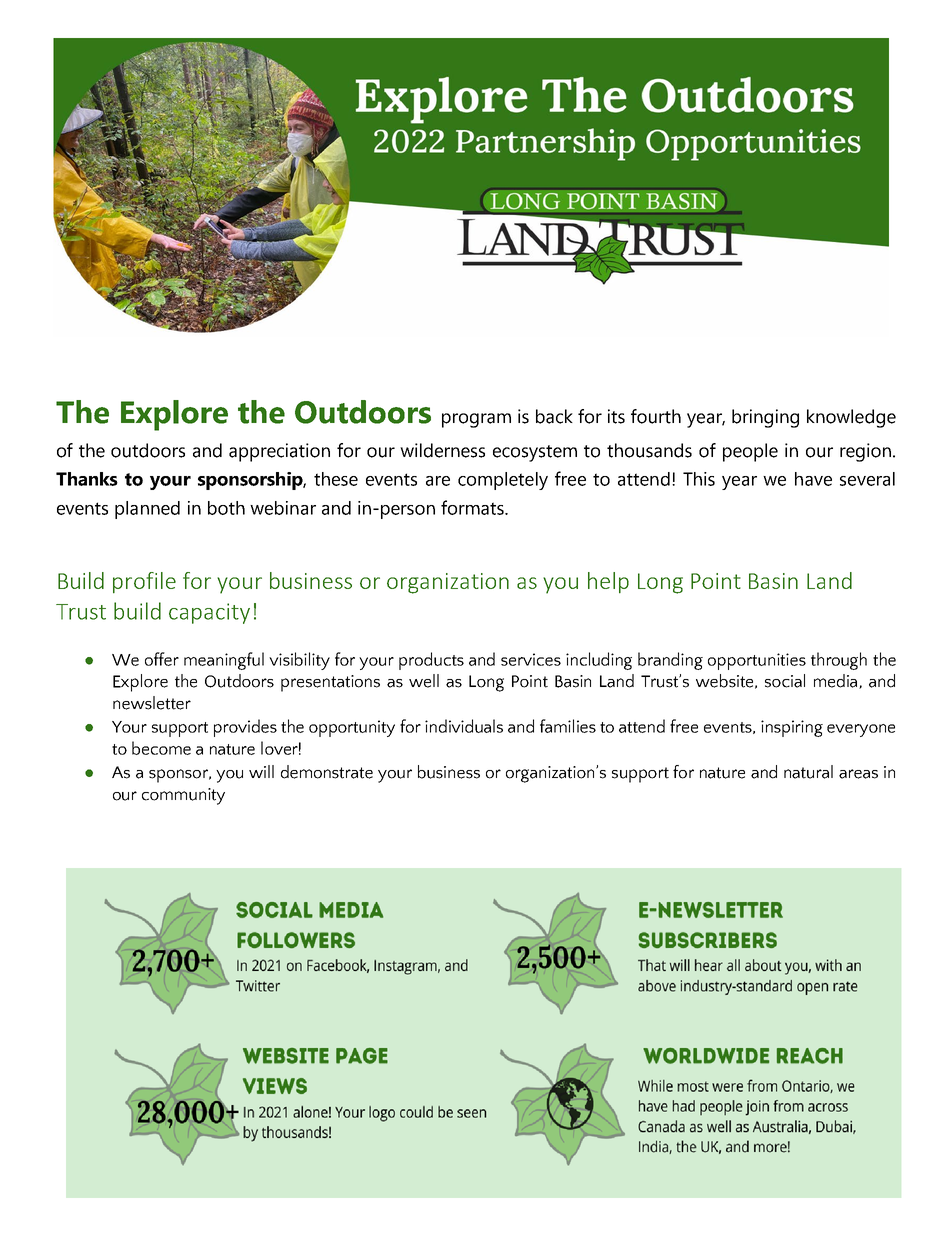 Image resolution: width=952 pixels, height=1233 pixels. I want to click on planned, so click(147, 510).
